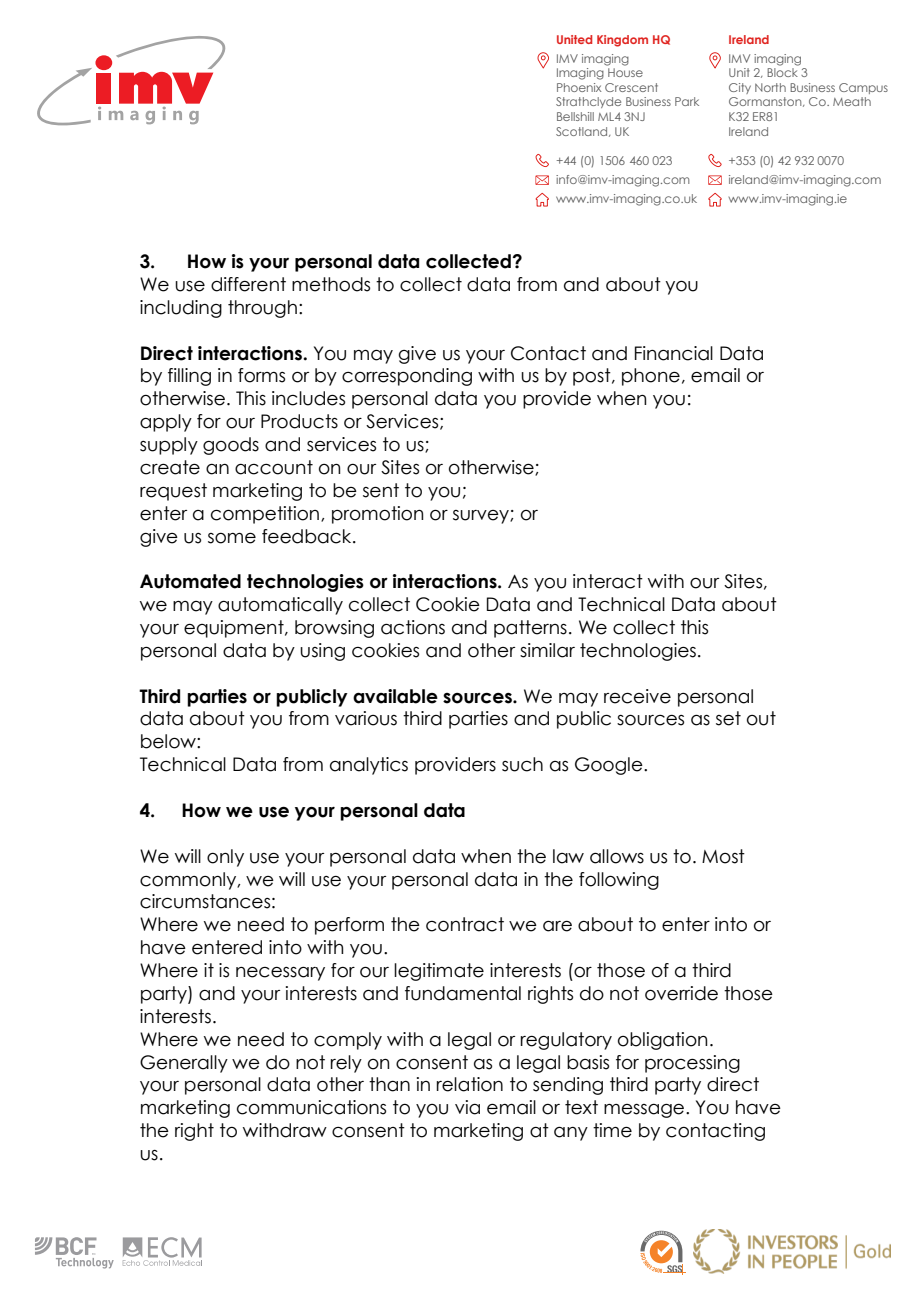 This screenshot has height=1309, width=924. I want to click on forms, so click(261, 375).
